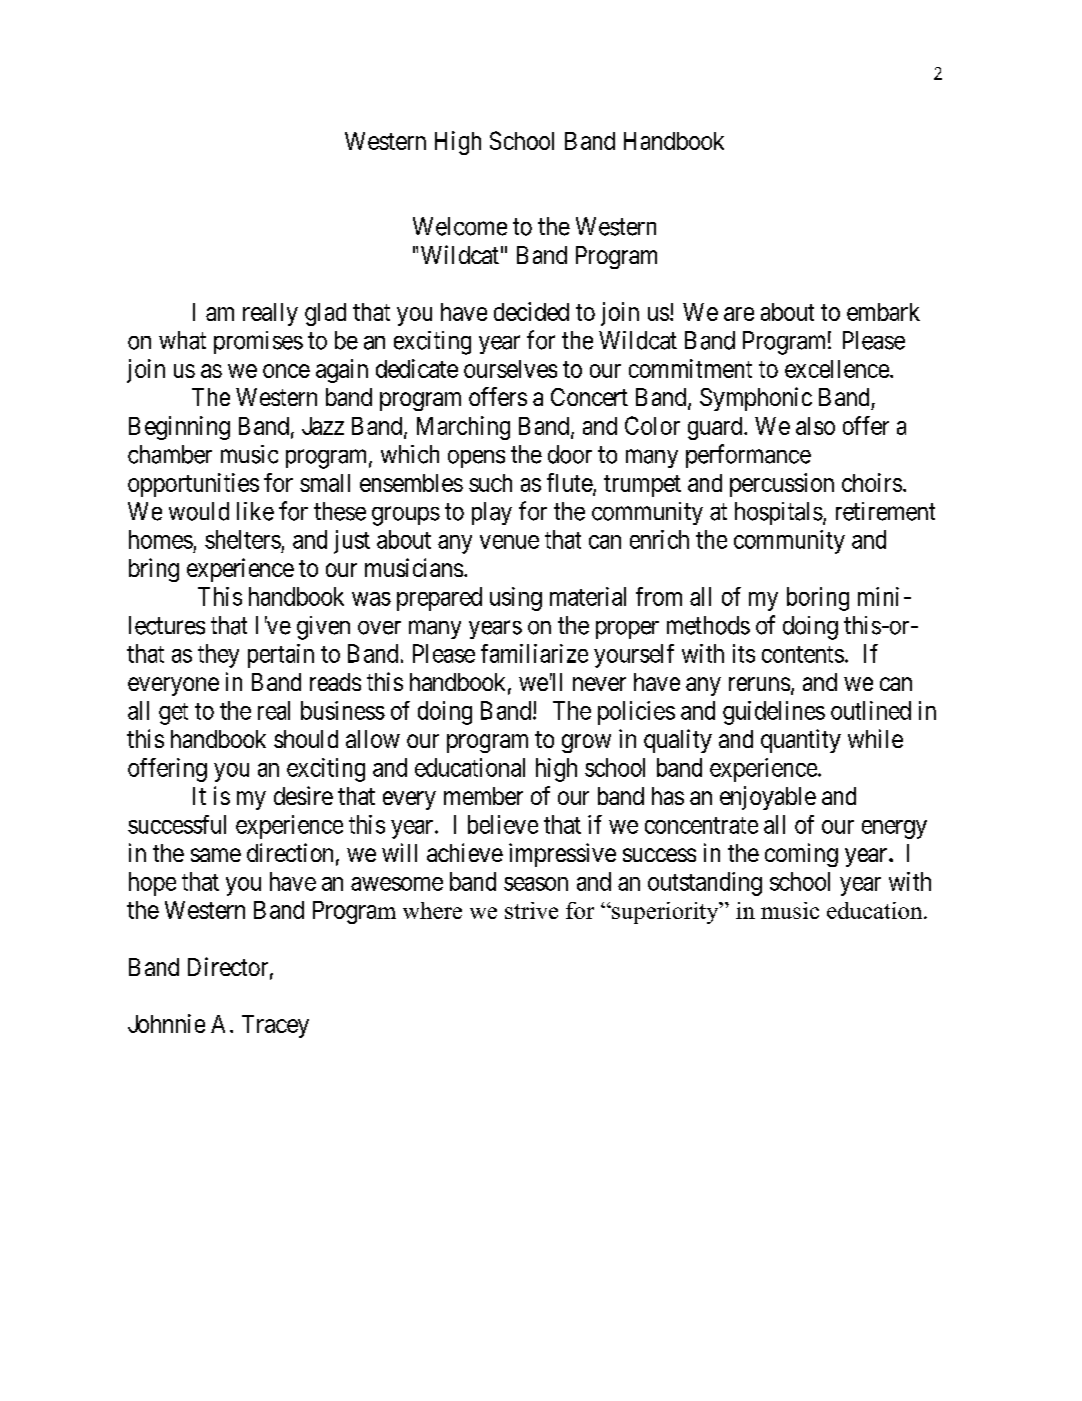 This page has height=1401, width=1082. I want to click on play, so click(492, 513).
